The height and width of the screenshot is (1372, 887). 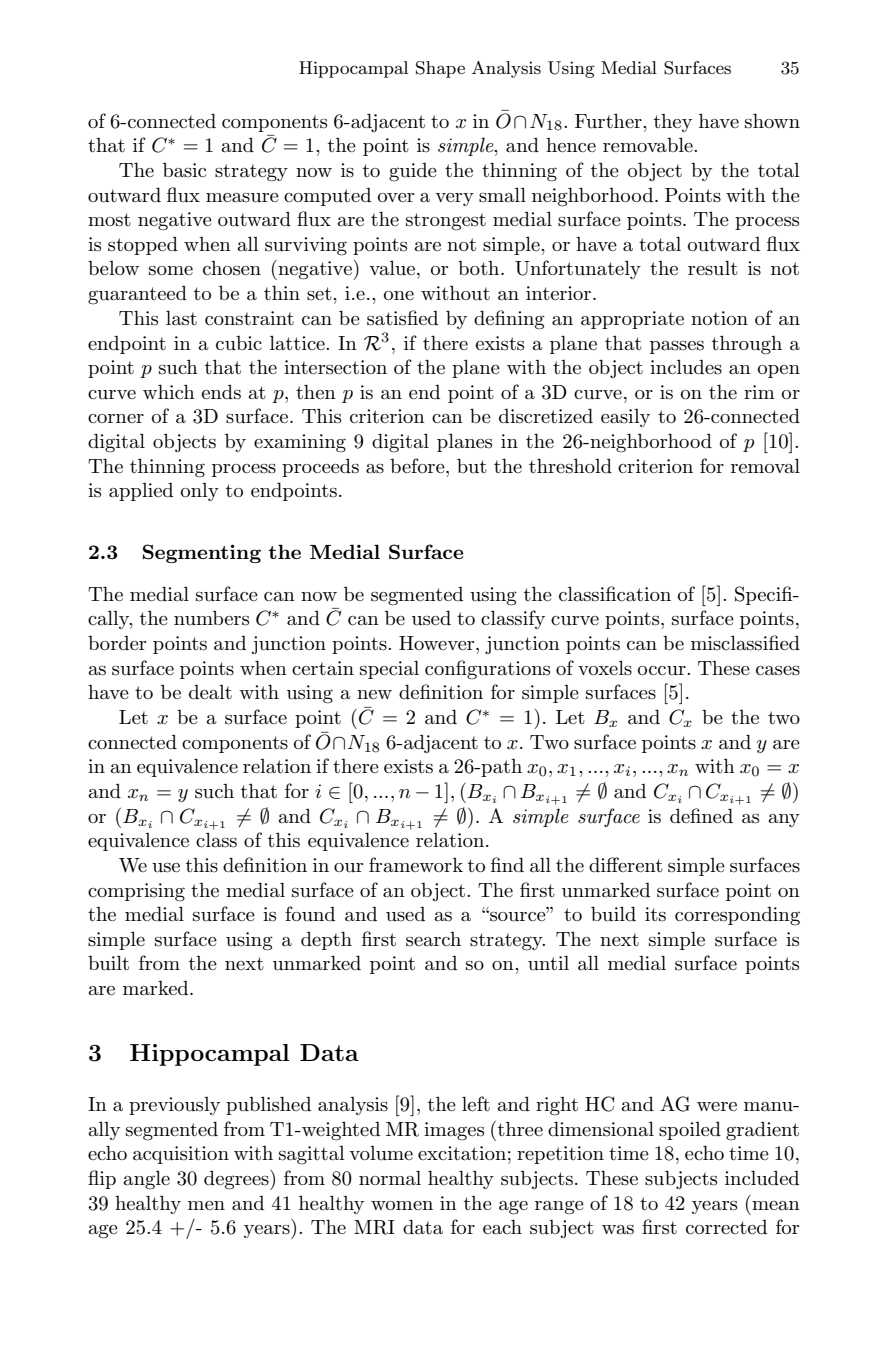 I want to click on occur, so click(x=663, y=671).
